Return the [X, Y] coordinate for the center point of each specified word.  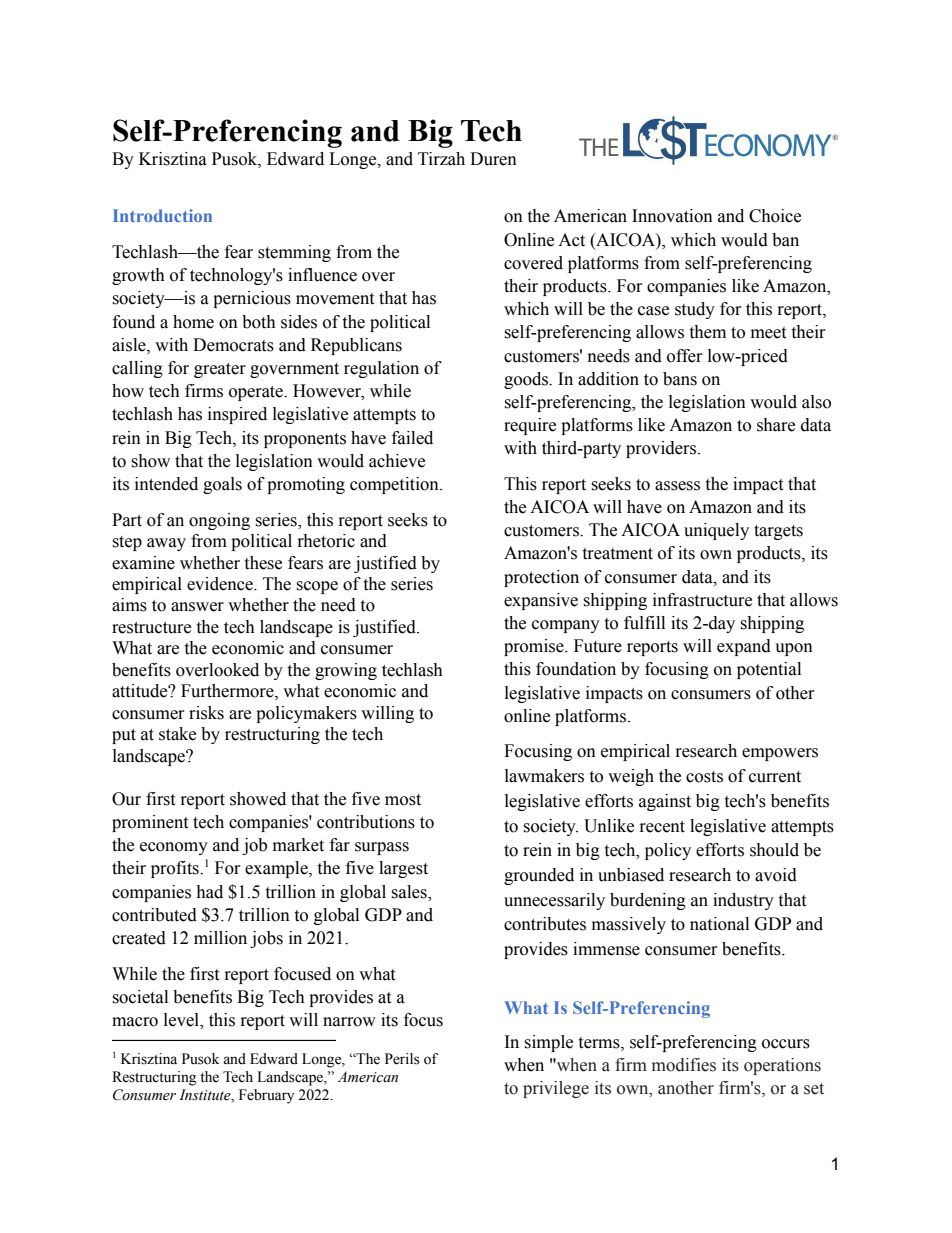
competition [395, 485]
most [403, 800]
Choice [775, 216]
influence [322, 275]
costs [704, 777]
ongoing [219, 521]
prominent [150, 823]
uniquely [716, 531]
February [266, 1096]
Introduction [162, 215]
